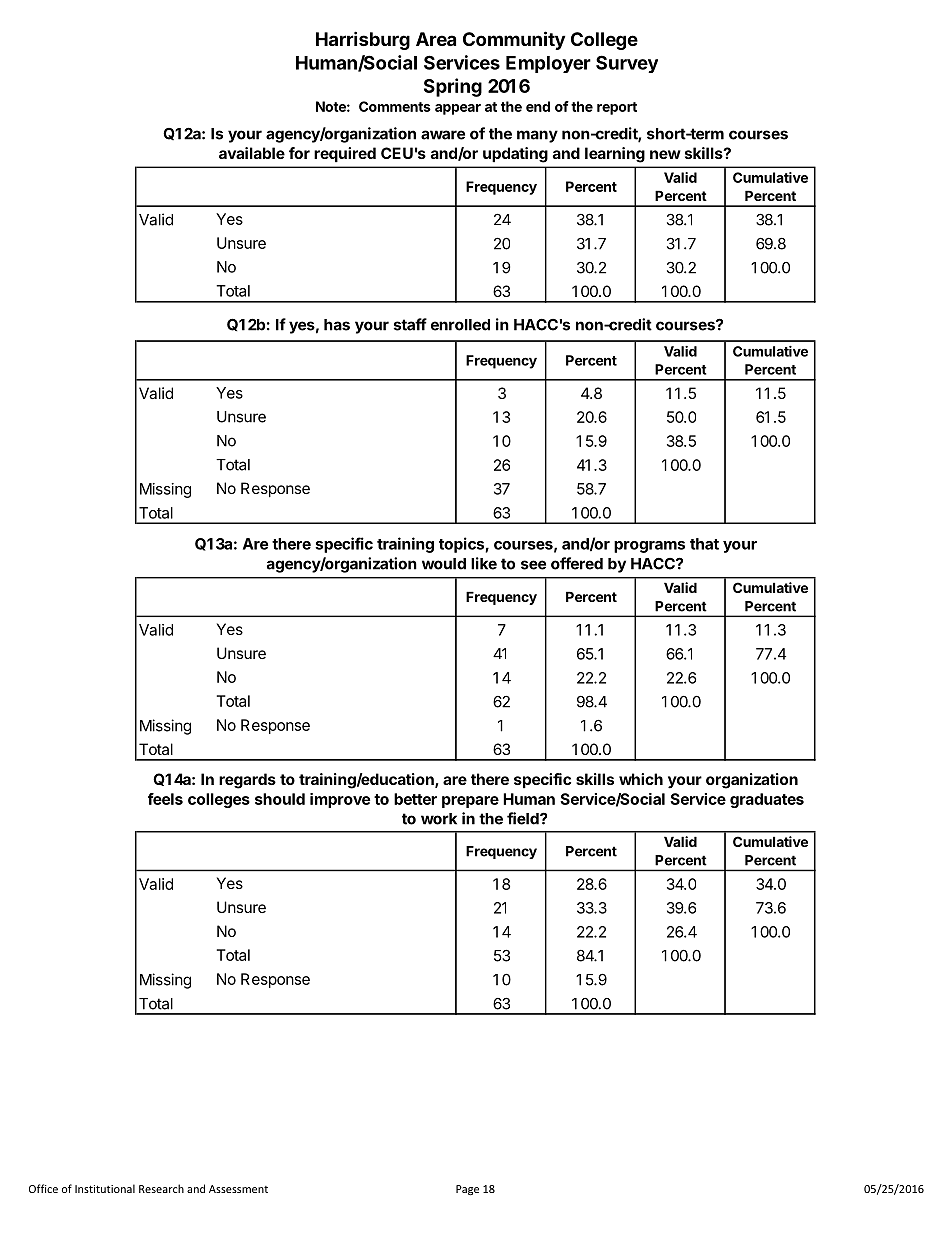 The width and height of the document is (952, 1233). I want to click on Page, so click(467, 1190).
